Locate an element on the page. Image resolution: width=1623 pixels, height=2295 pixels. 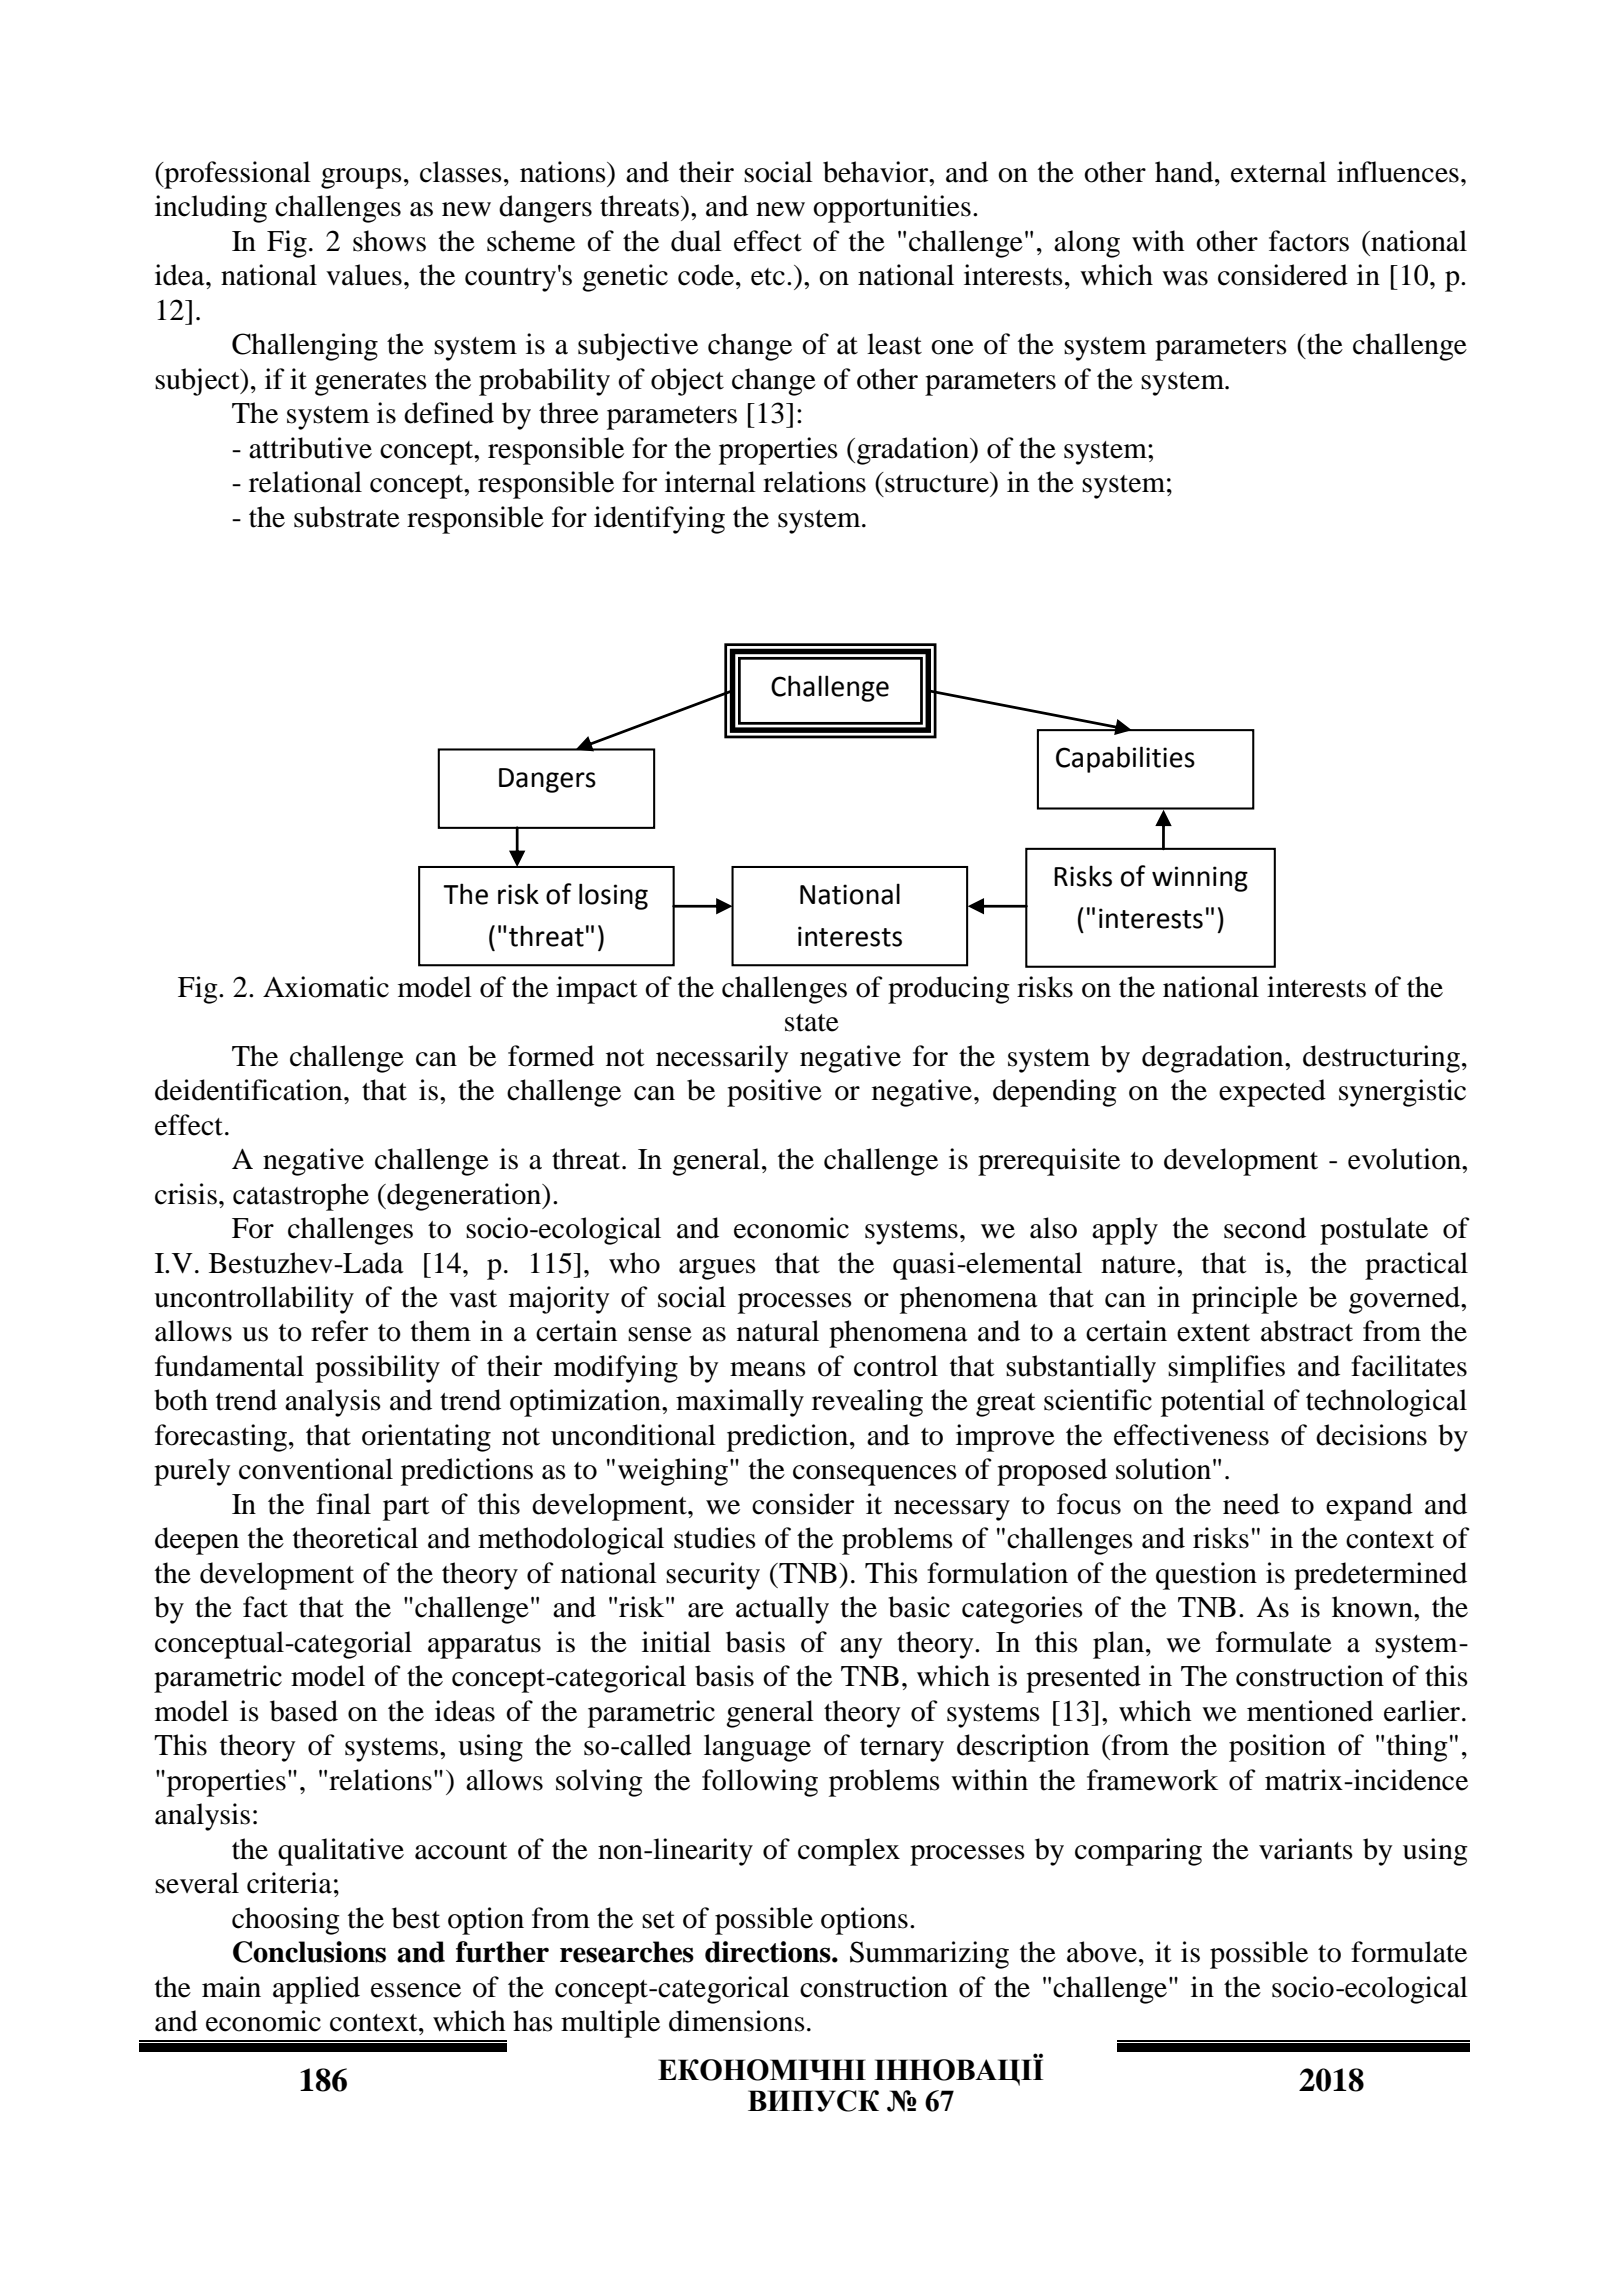
catastrophe is located at coordinates (301, 1197).
